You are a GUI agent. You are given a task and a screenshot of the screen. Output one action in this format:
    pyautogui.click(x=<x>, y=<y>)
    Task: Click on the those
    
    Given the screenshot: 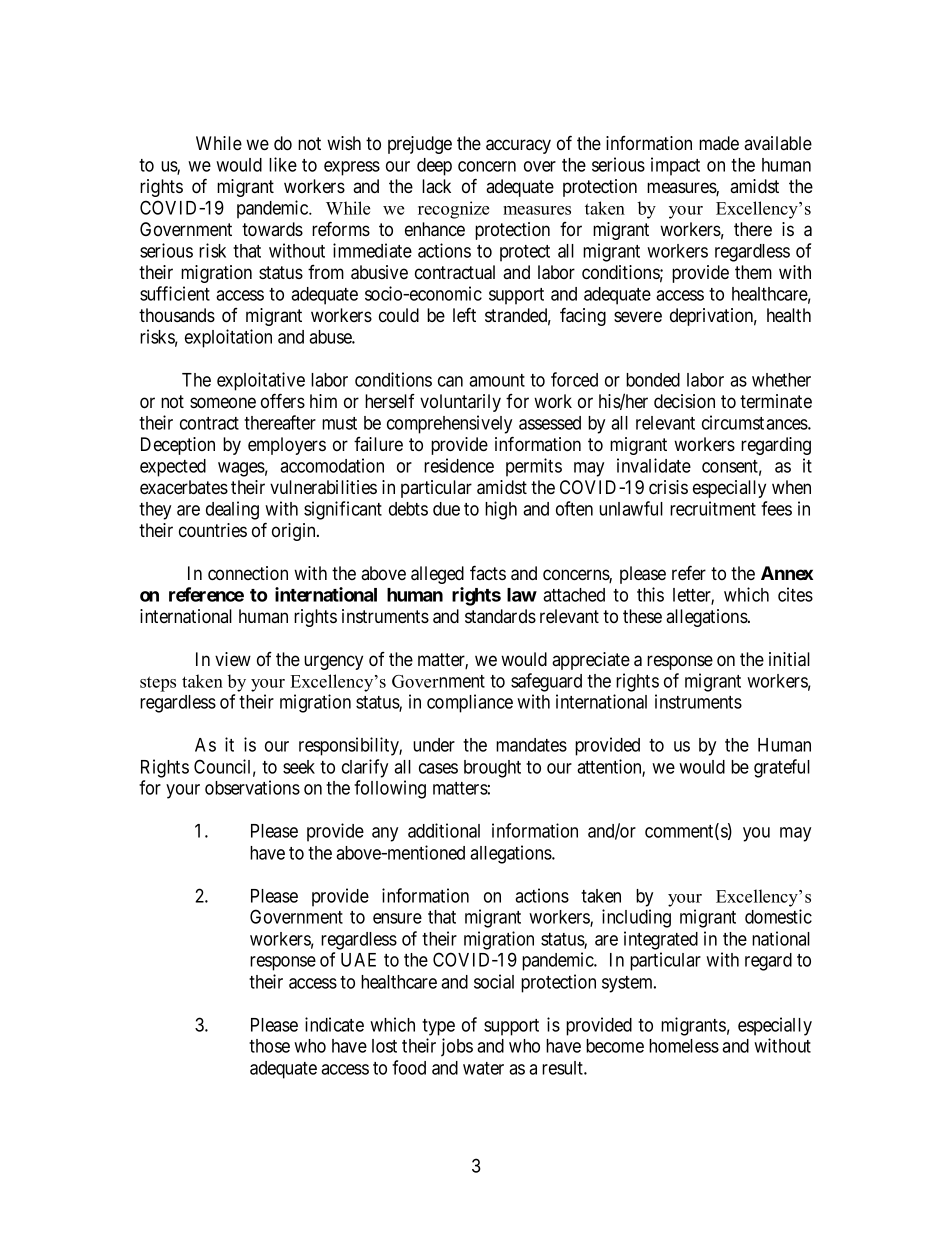 What is the action you would take?
    pyautogui.click(x=269, y=1046)
